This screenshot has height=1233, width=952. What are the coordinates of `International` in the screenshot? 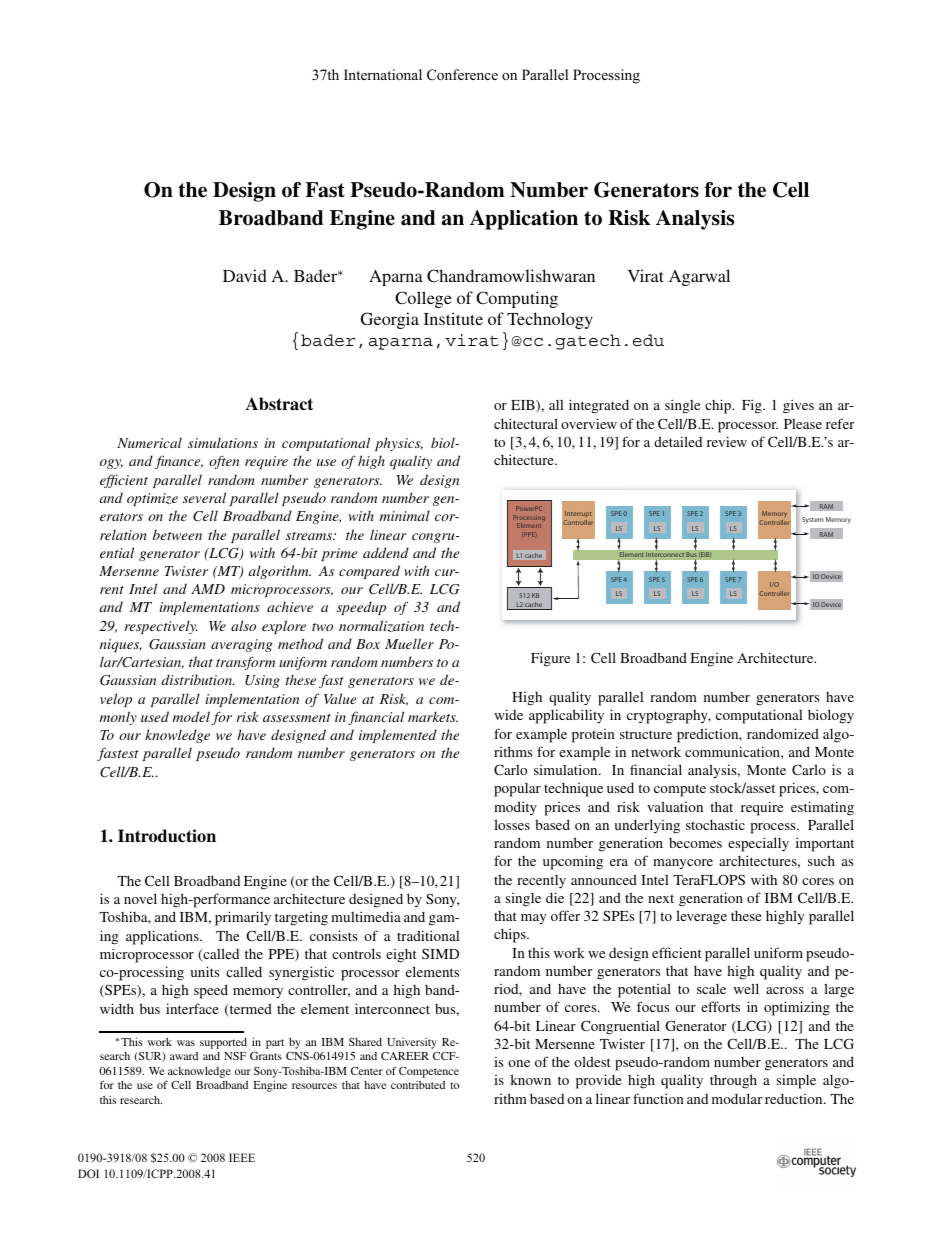 It's located at (383, 75).
